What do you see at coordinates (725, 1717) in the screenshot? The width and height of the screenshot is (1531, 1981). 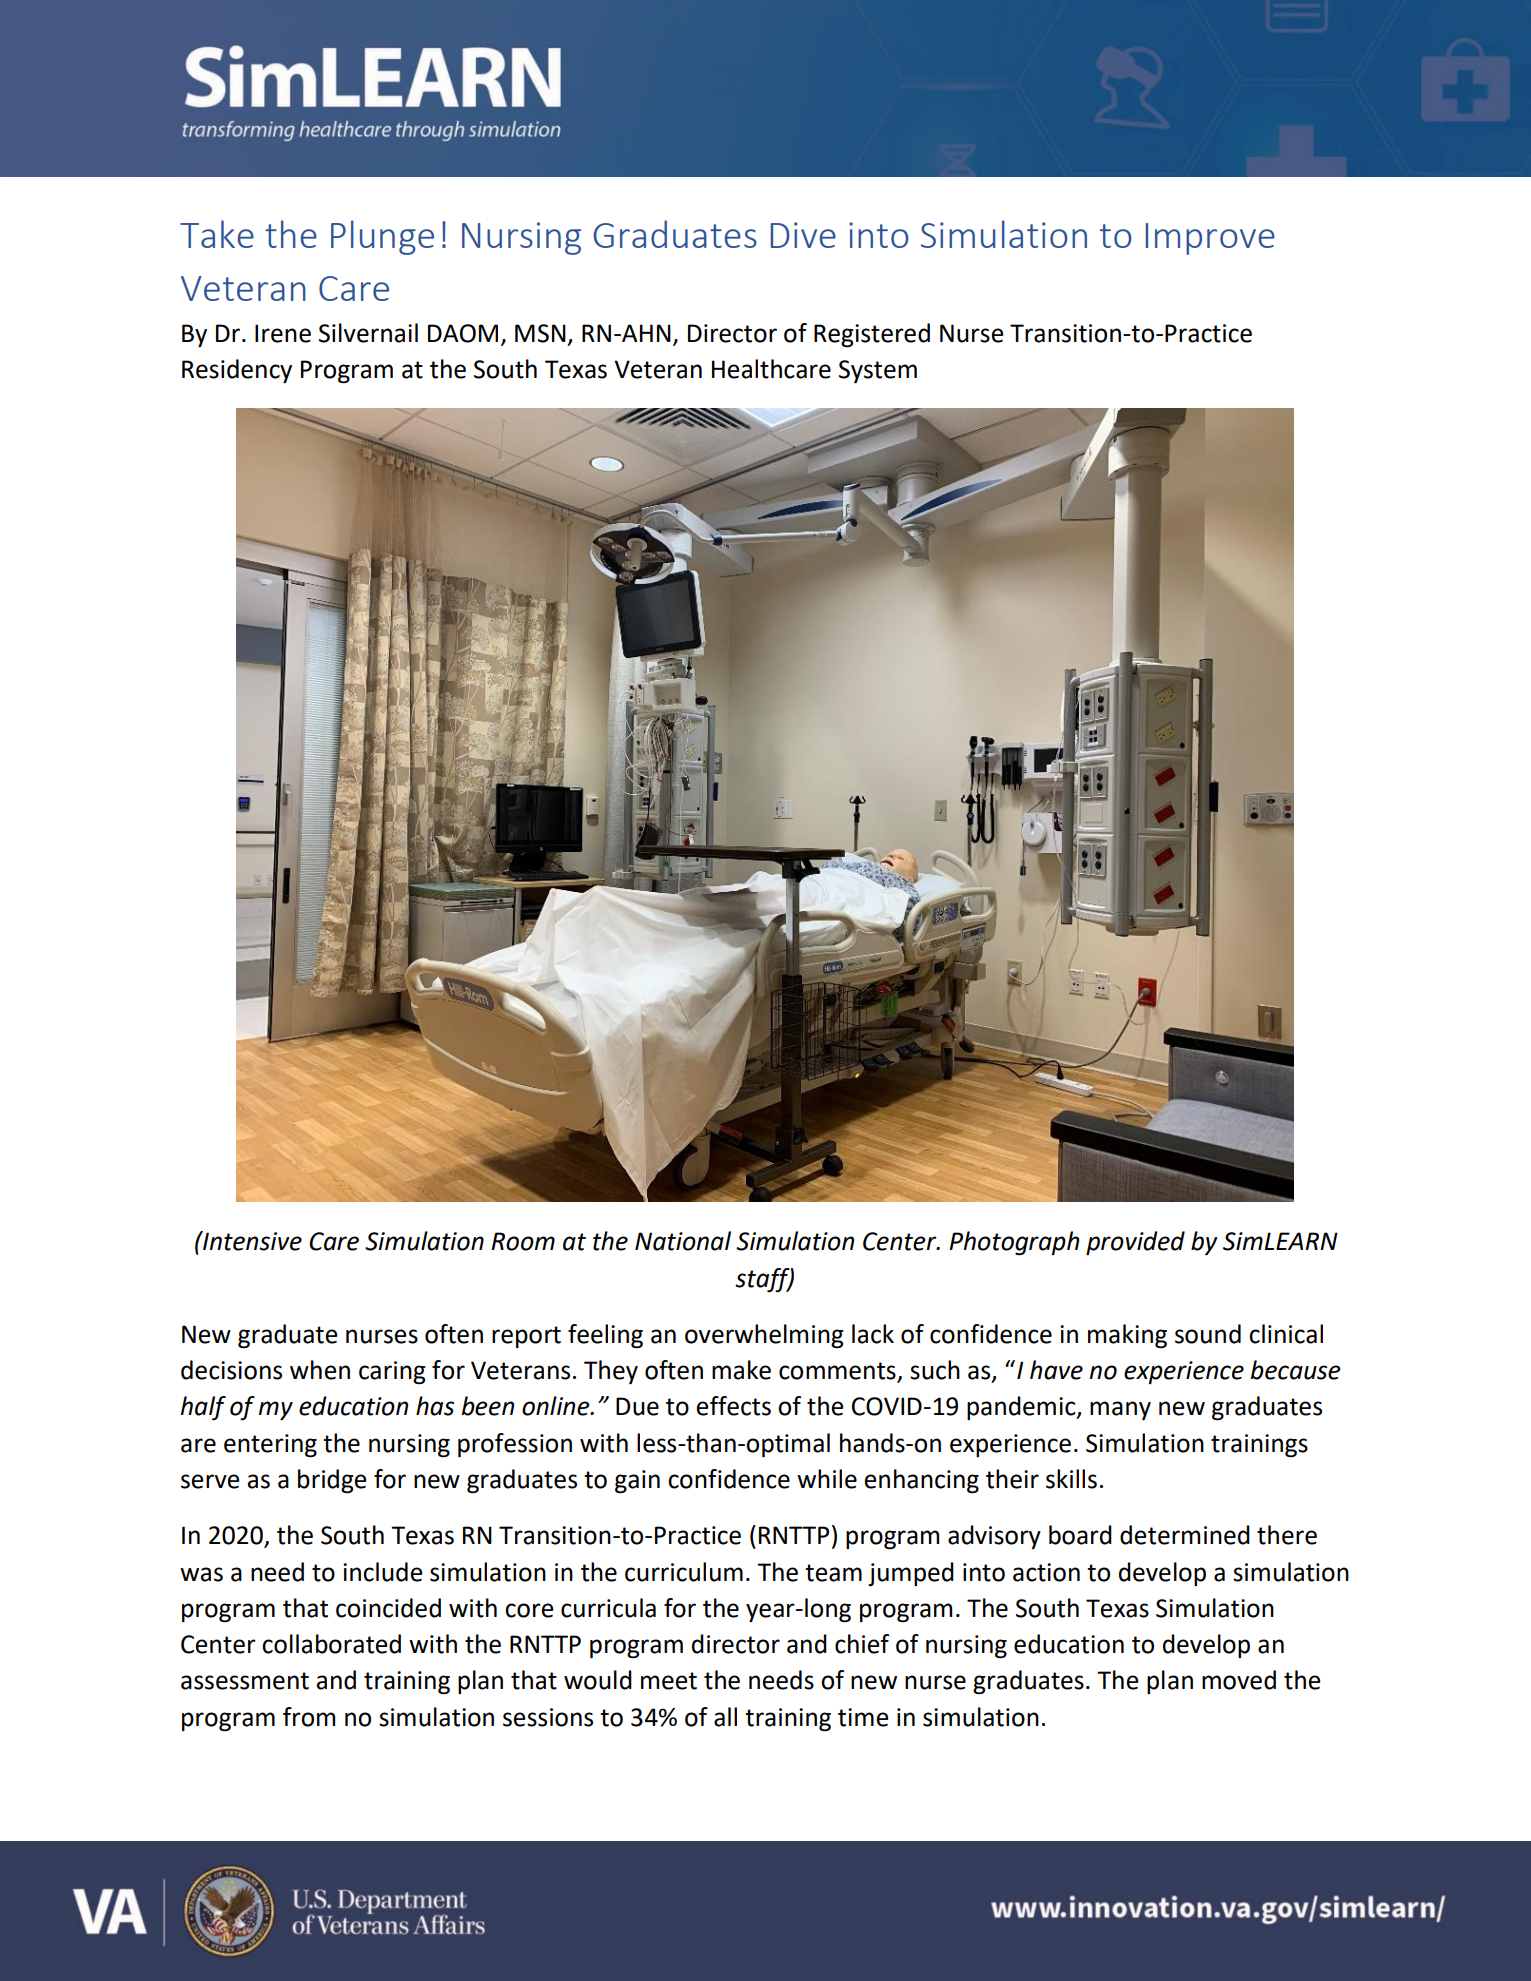 I see `all` at bounding box center [725, 1717].
